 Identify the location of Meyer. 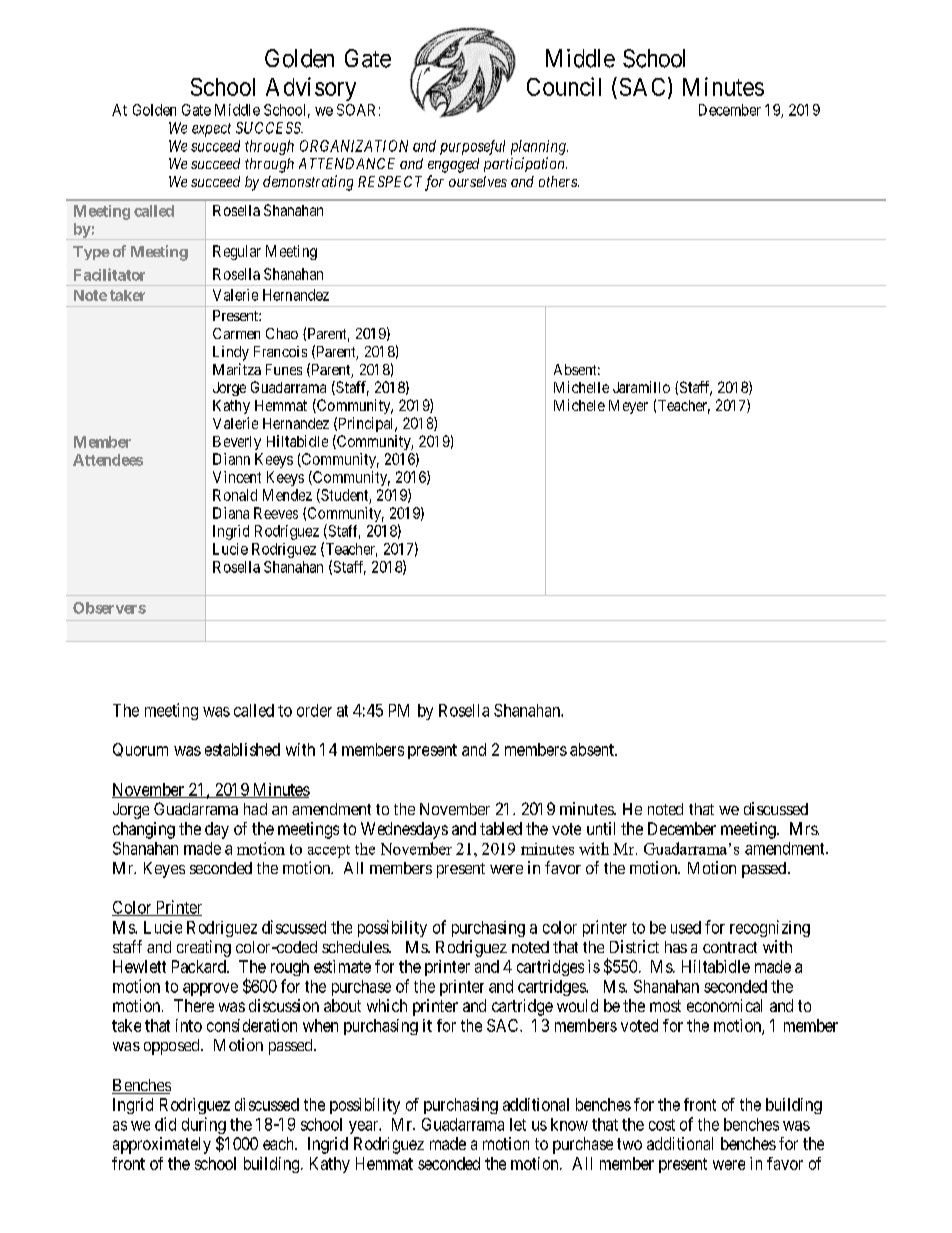
(628, 407).
